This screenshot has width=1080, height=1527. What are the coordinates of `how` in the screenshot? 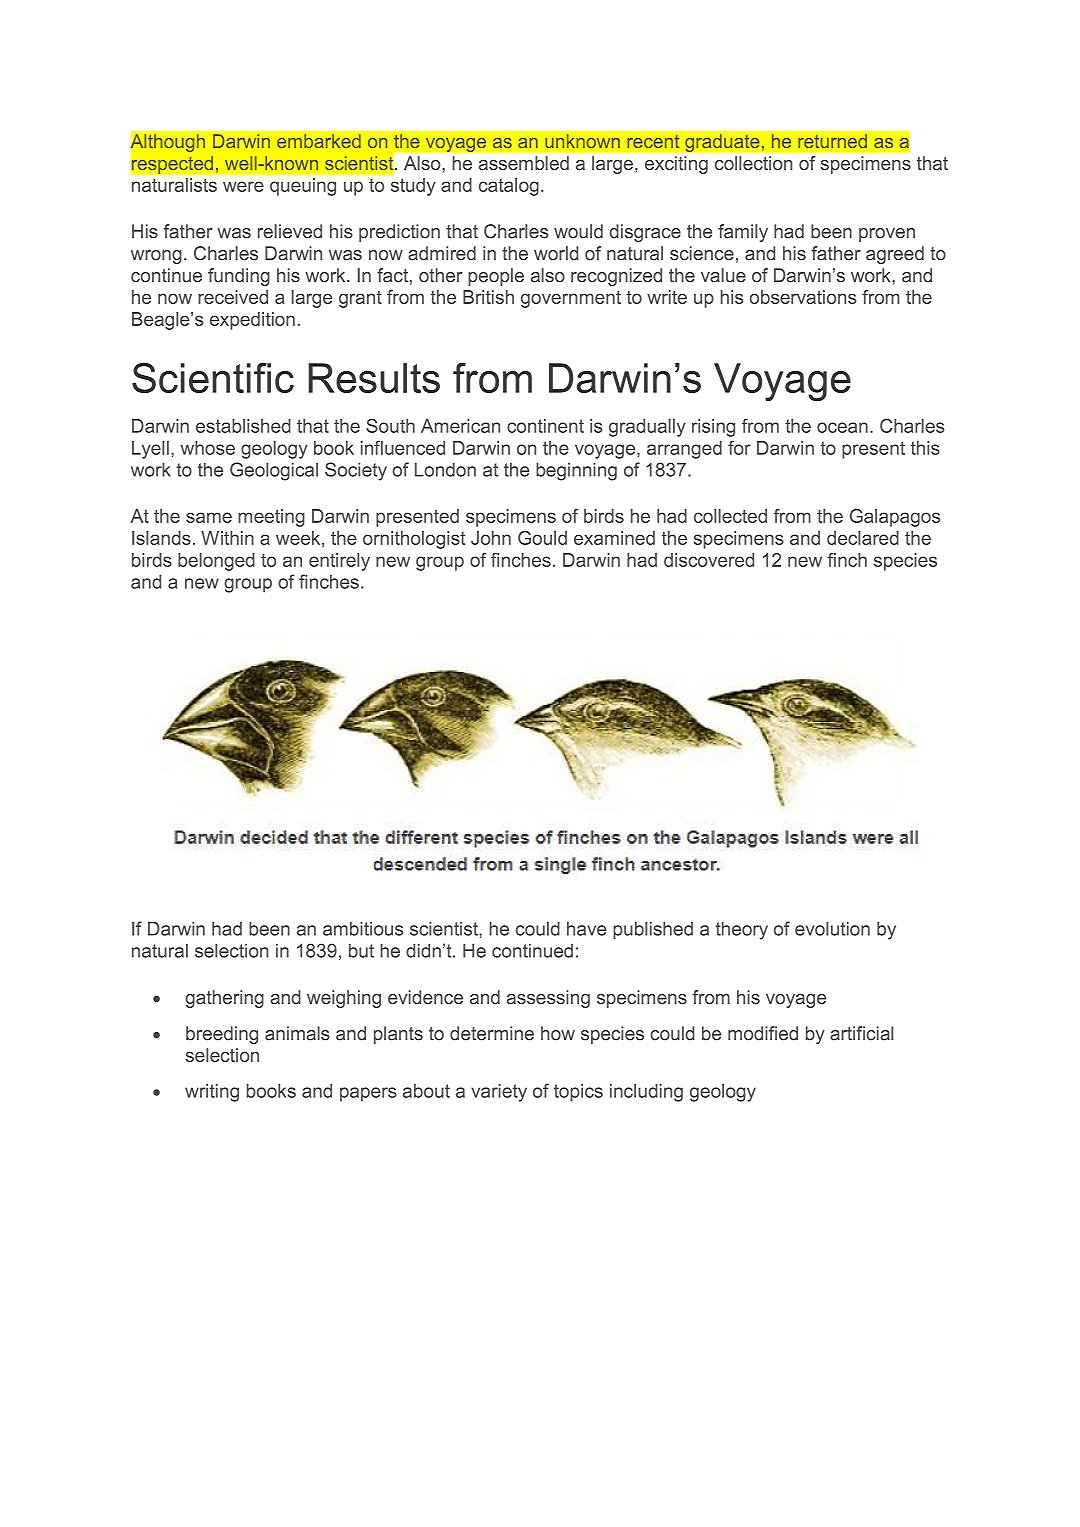 It's located at (558, 1033).
